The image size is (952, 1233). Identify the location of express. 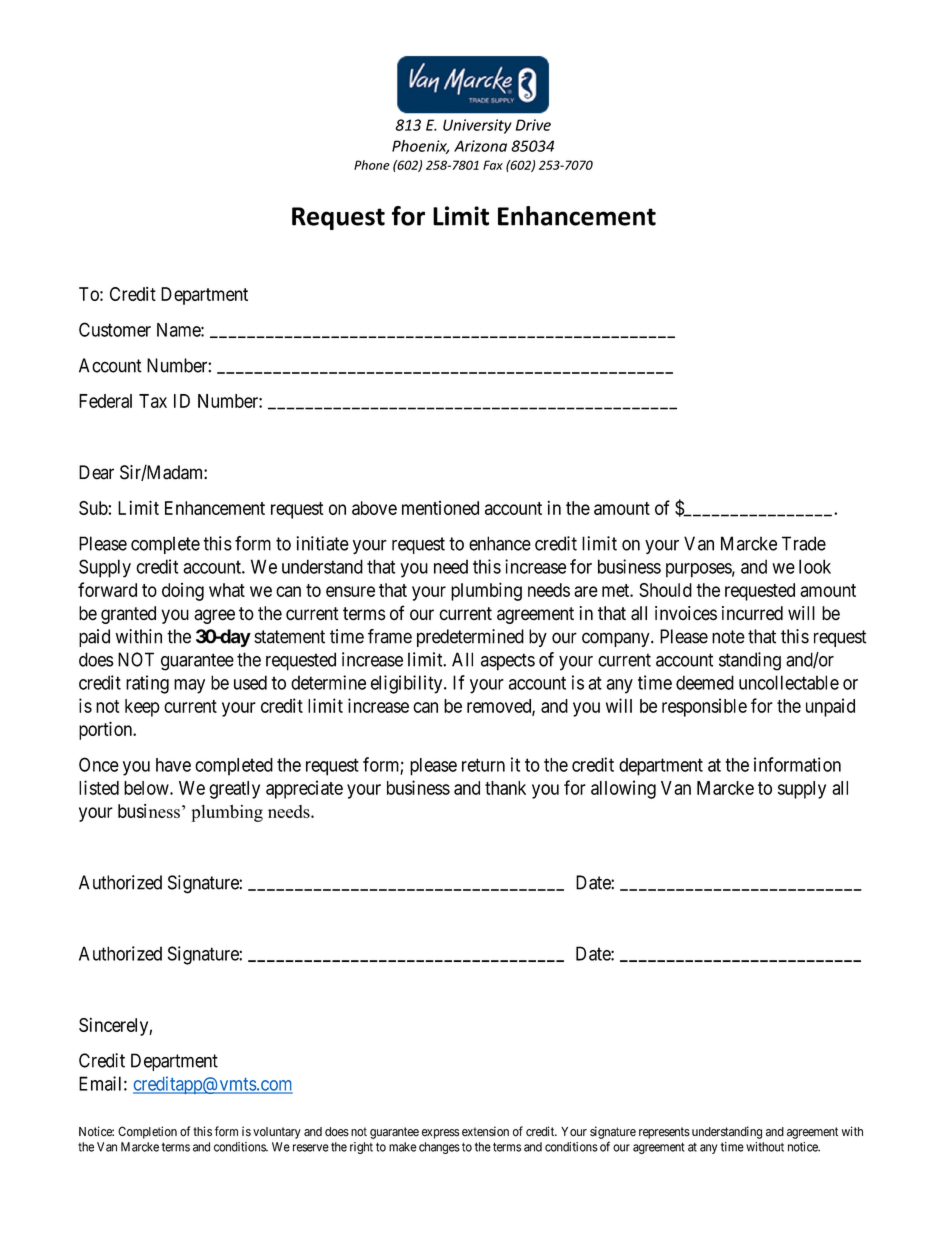
(440, 1134).
